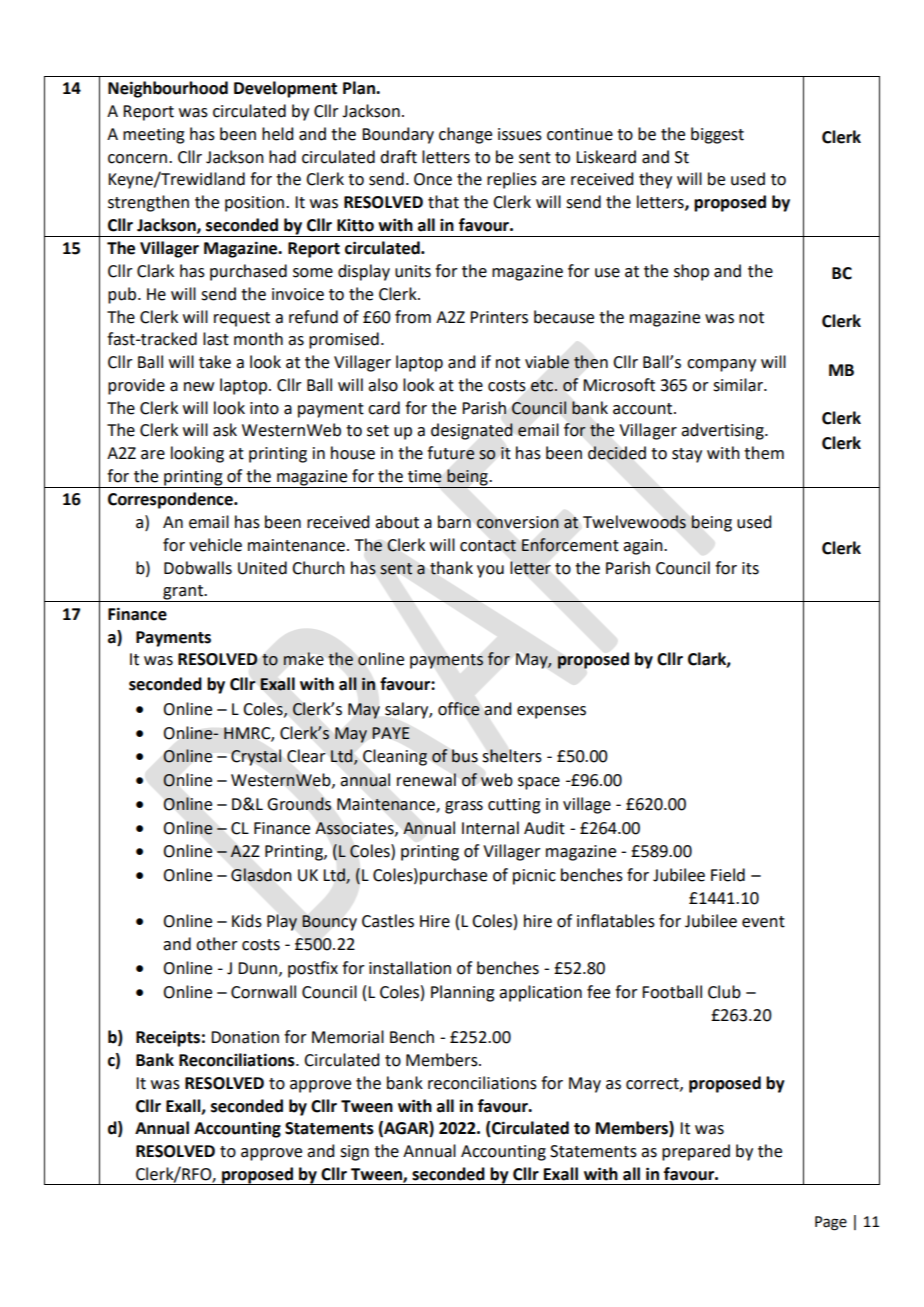 Image resolution: width=924 pixels, height=1307 pixels. What do you see at coordinates (451, 453) in the screenshot?
I see `future` at bounding box center [451, 453].
